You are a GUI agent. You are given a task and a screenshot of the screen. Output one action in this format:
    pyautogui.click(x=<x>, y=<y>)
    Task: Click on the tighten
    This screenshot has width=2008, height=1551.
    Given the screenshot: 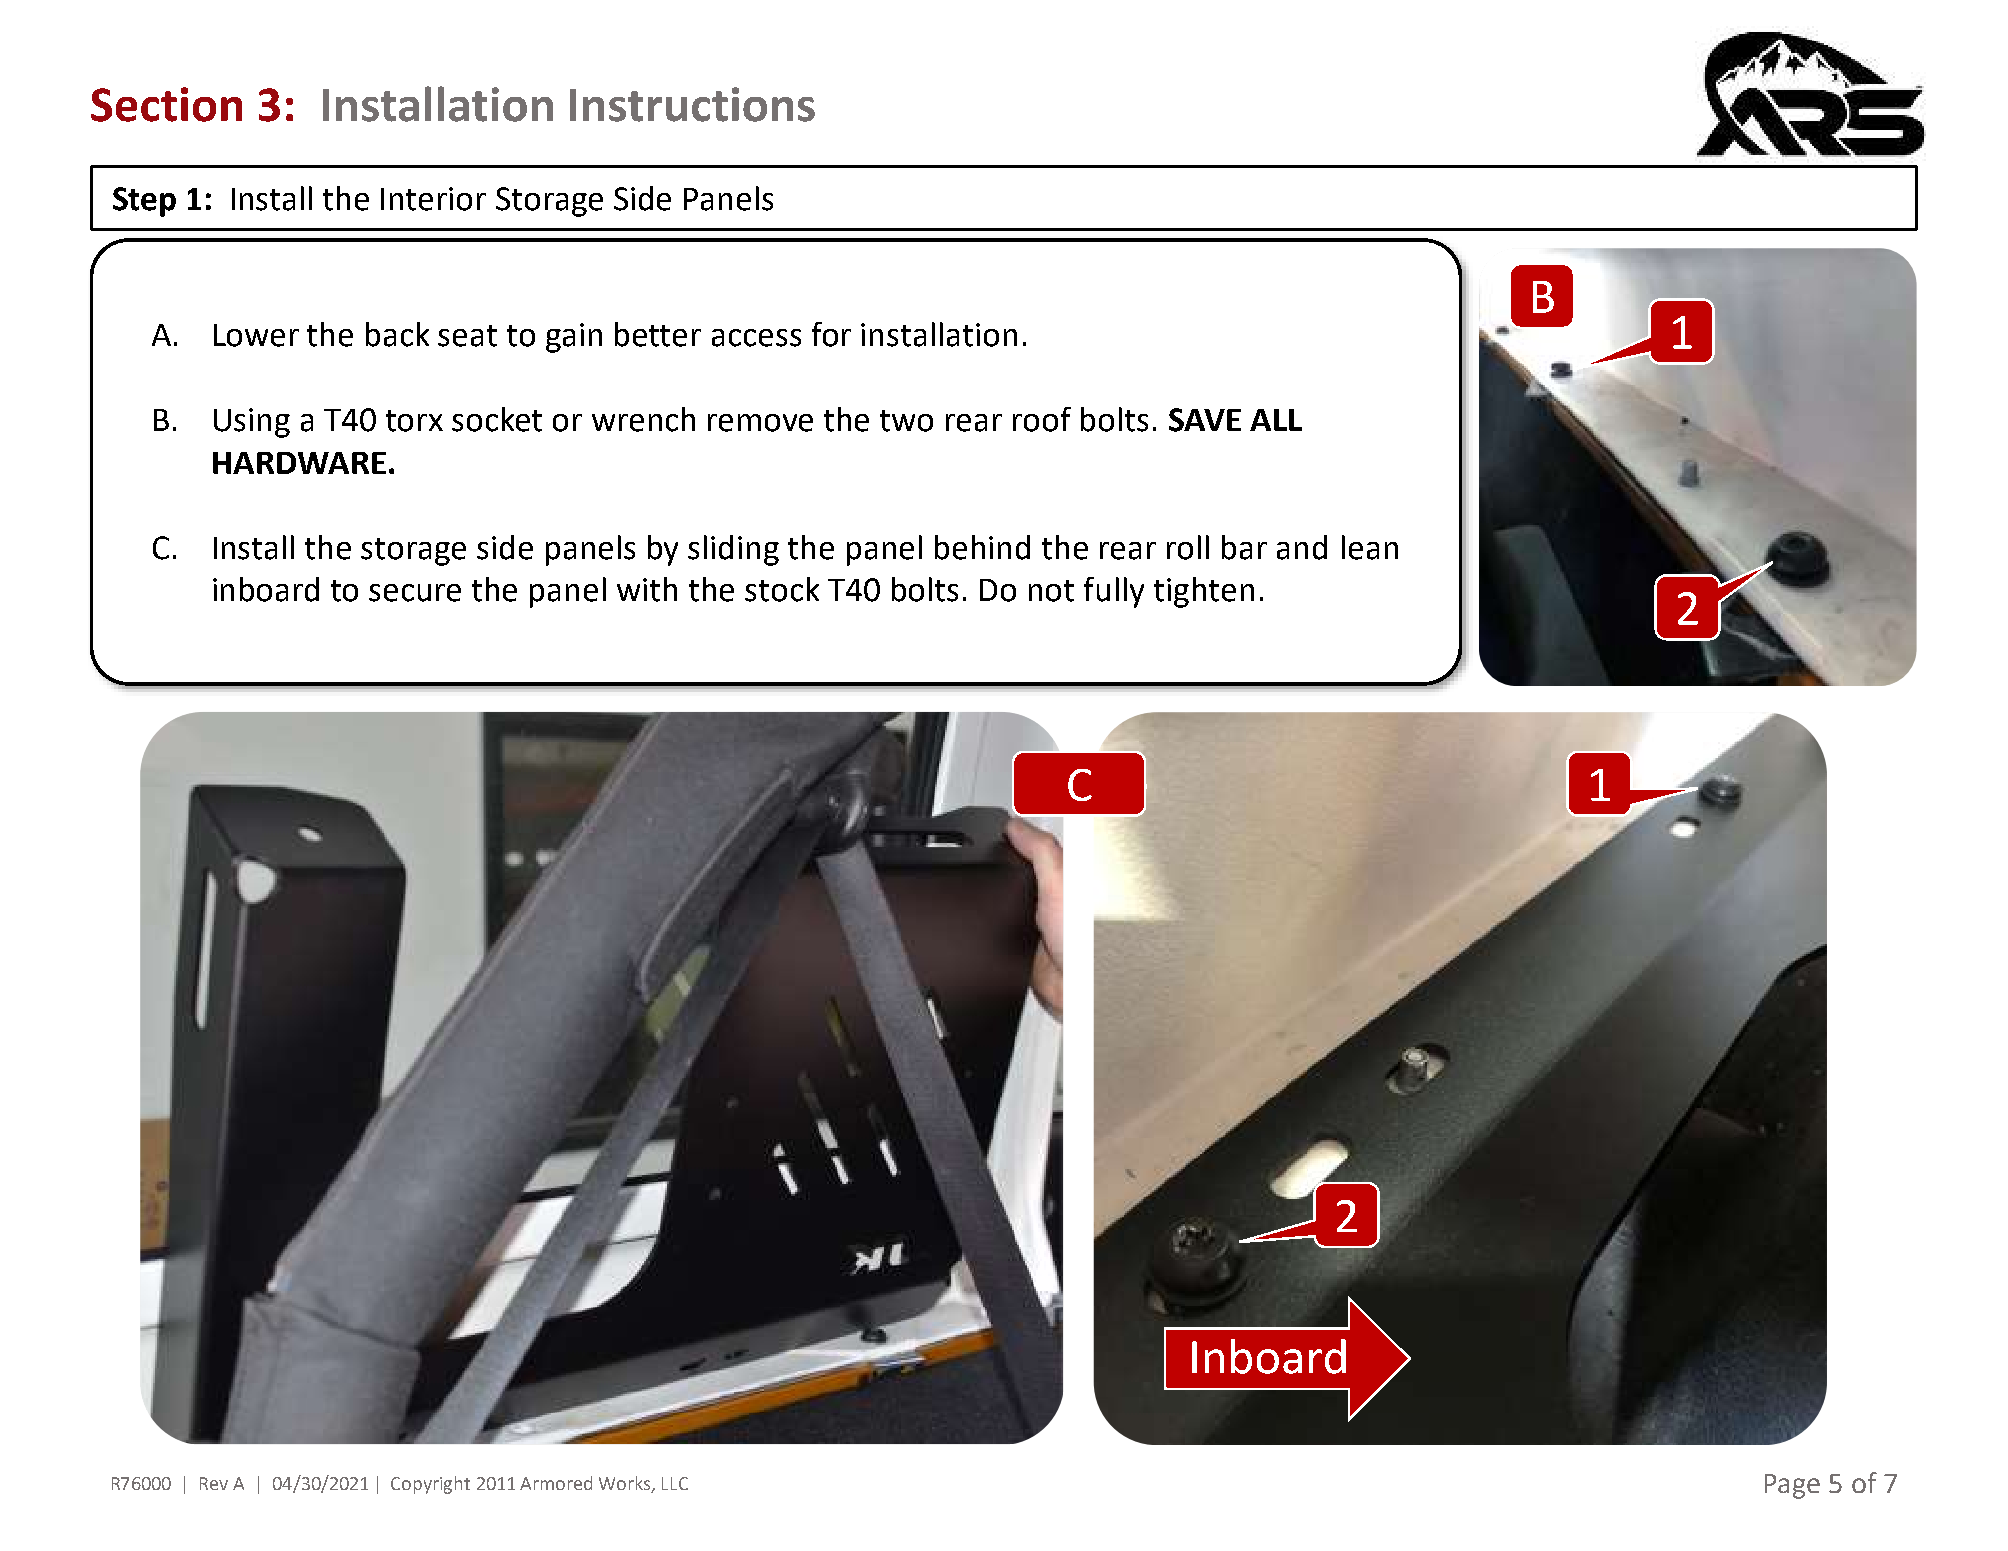 What is the action you would take?
    pyautogui.click(x=1204, y=592)
